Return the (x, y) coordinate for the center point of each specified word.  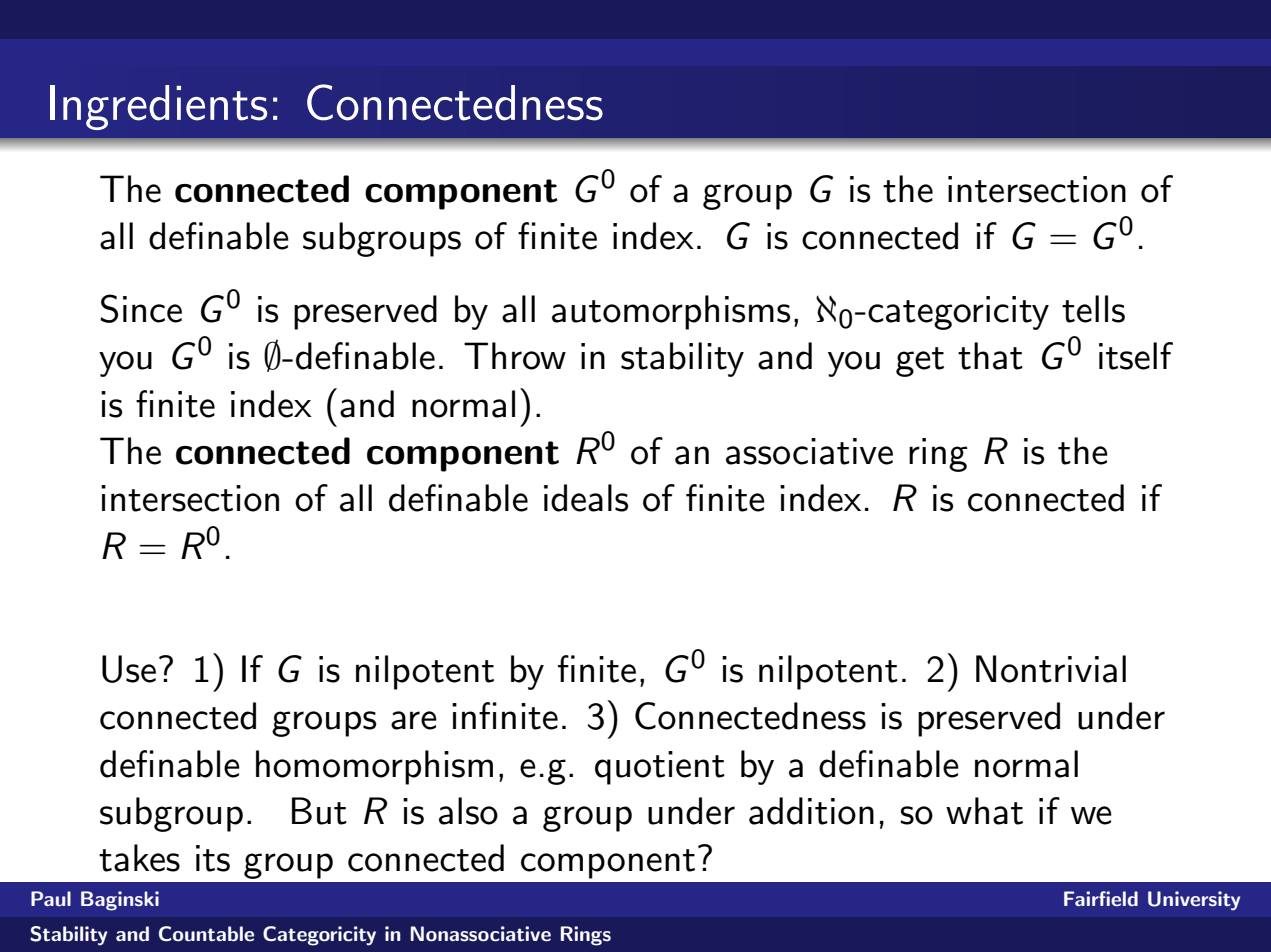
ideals (586, 498)
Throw (515, 356)
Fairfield (1101, 898)
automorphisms (671, 312)
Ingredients (158, 107)
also (468, 811)
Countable (206, 934)
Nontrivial (1051, 669)
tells (1093, 309)
